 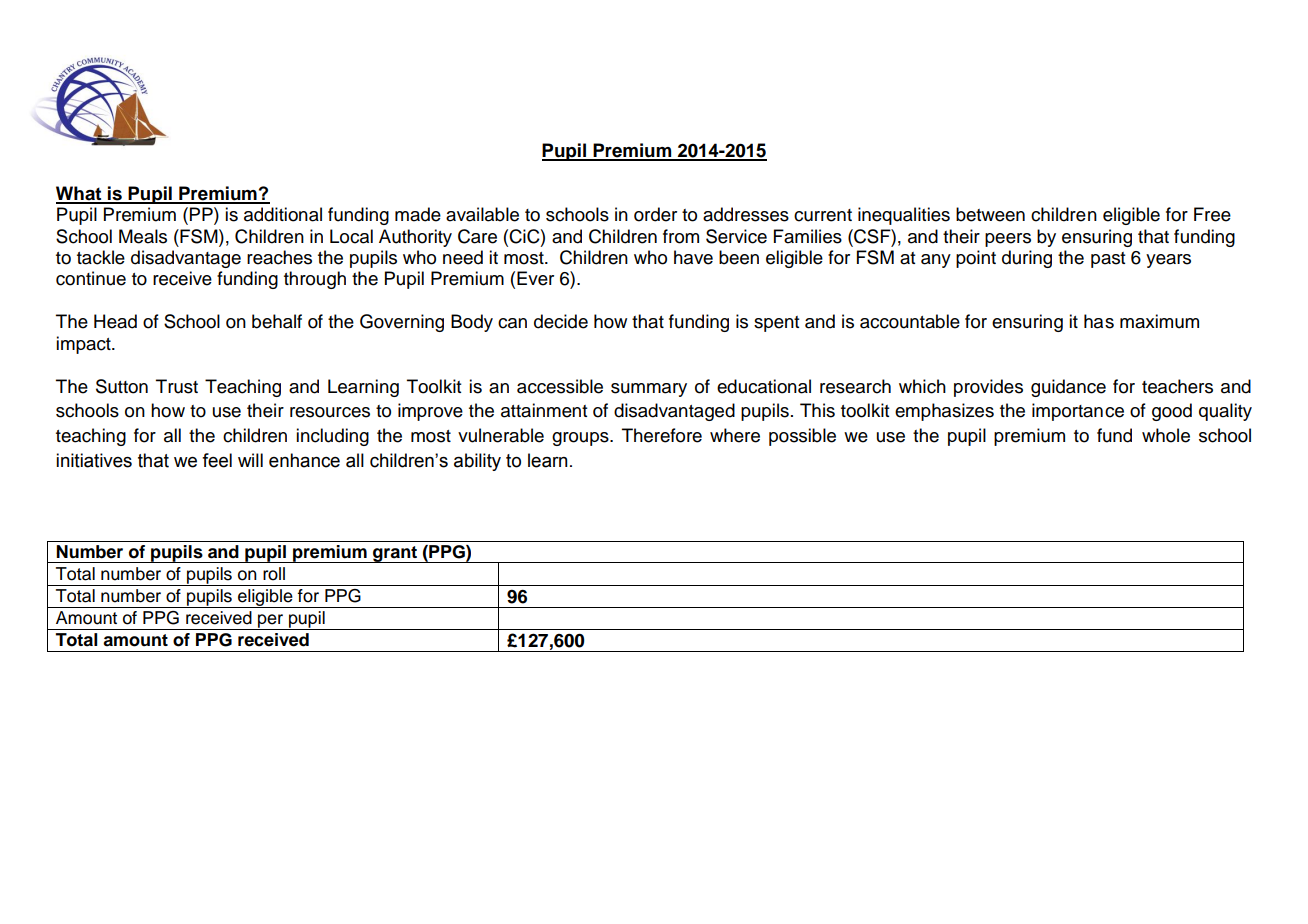 I want to click on additional, so click(x=283, y=214).
